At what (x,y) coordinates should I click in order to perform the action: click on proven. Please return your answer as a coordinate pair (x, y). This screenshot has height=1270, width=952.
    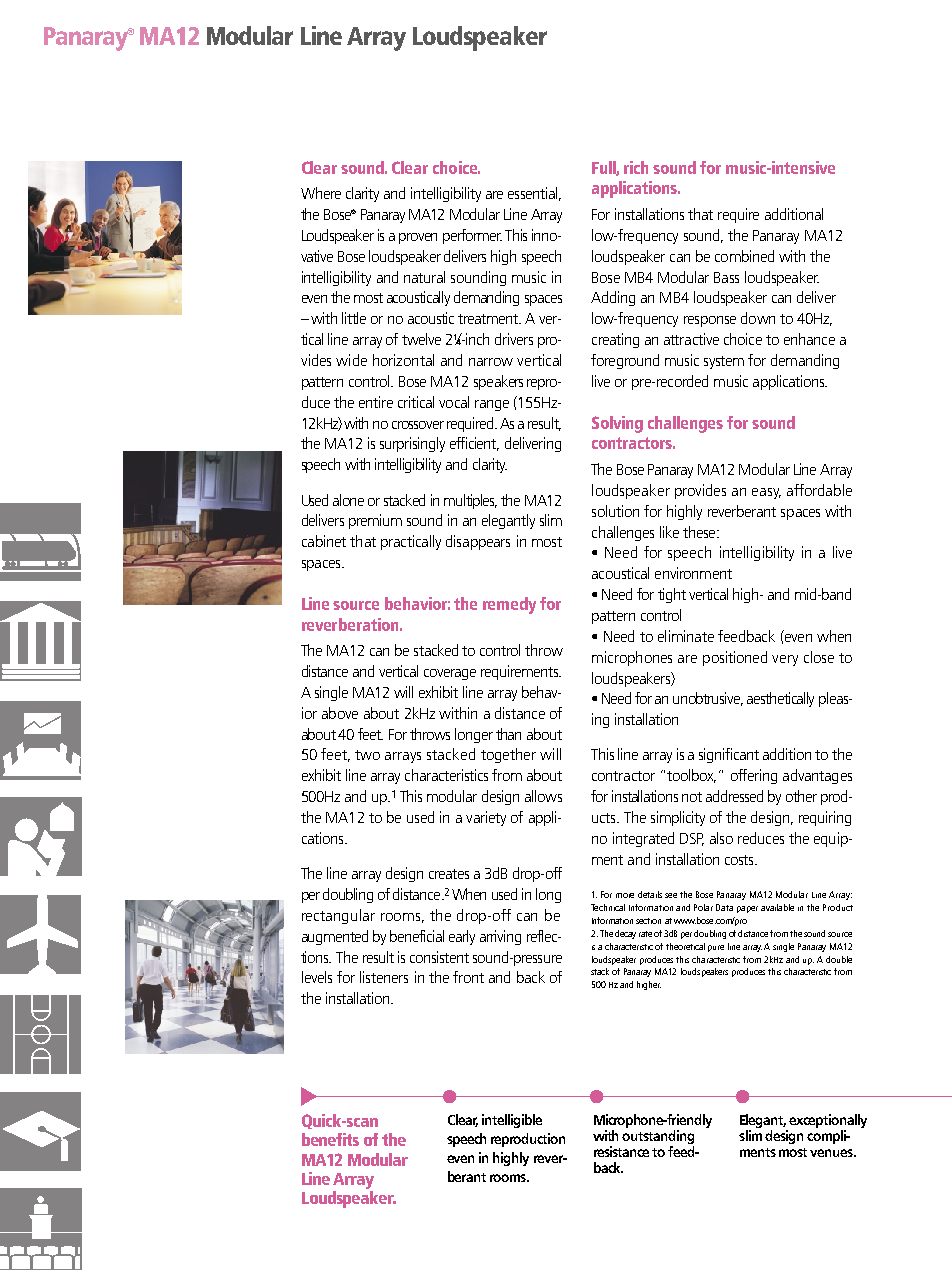
    Looking at the image, I should click on (418, 238).
